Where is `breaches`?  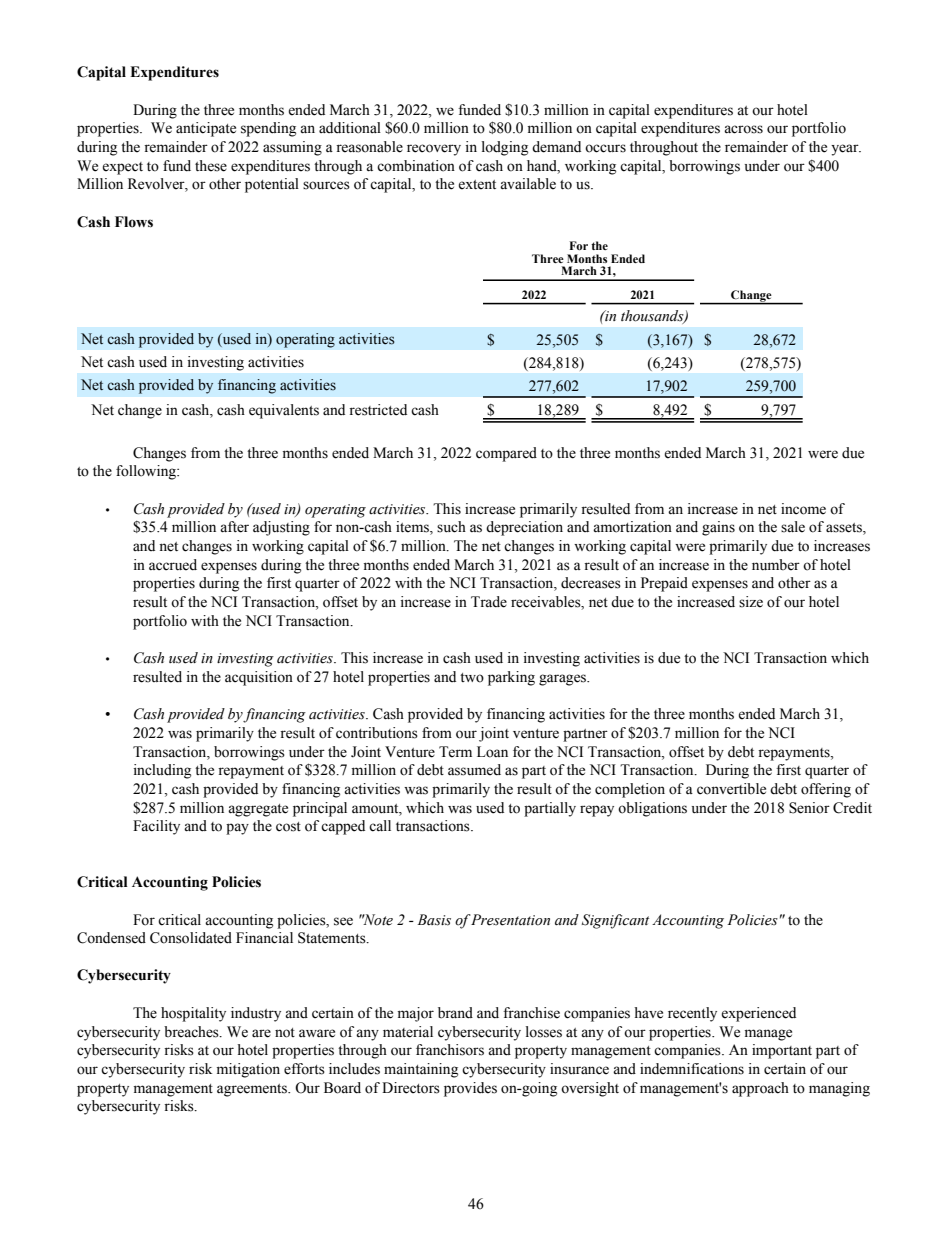 breaches is located at coordinates (192, 1032).
